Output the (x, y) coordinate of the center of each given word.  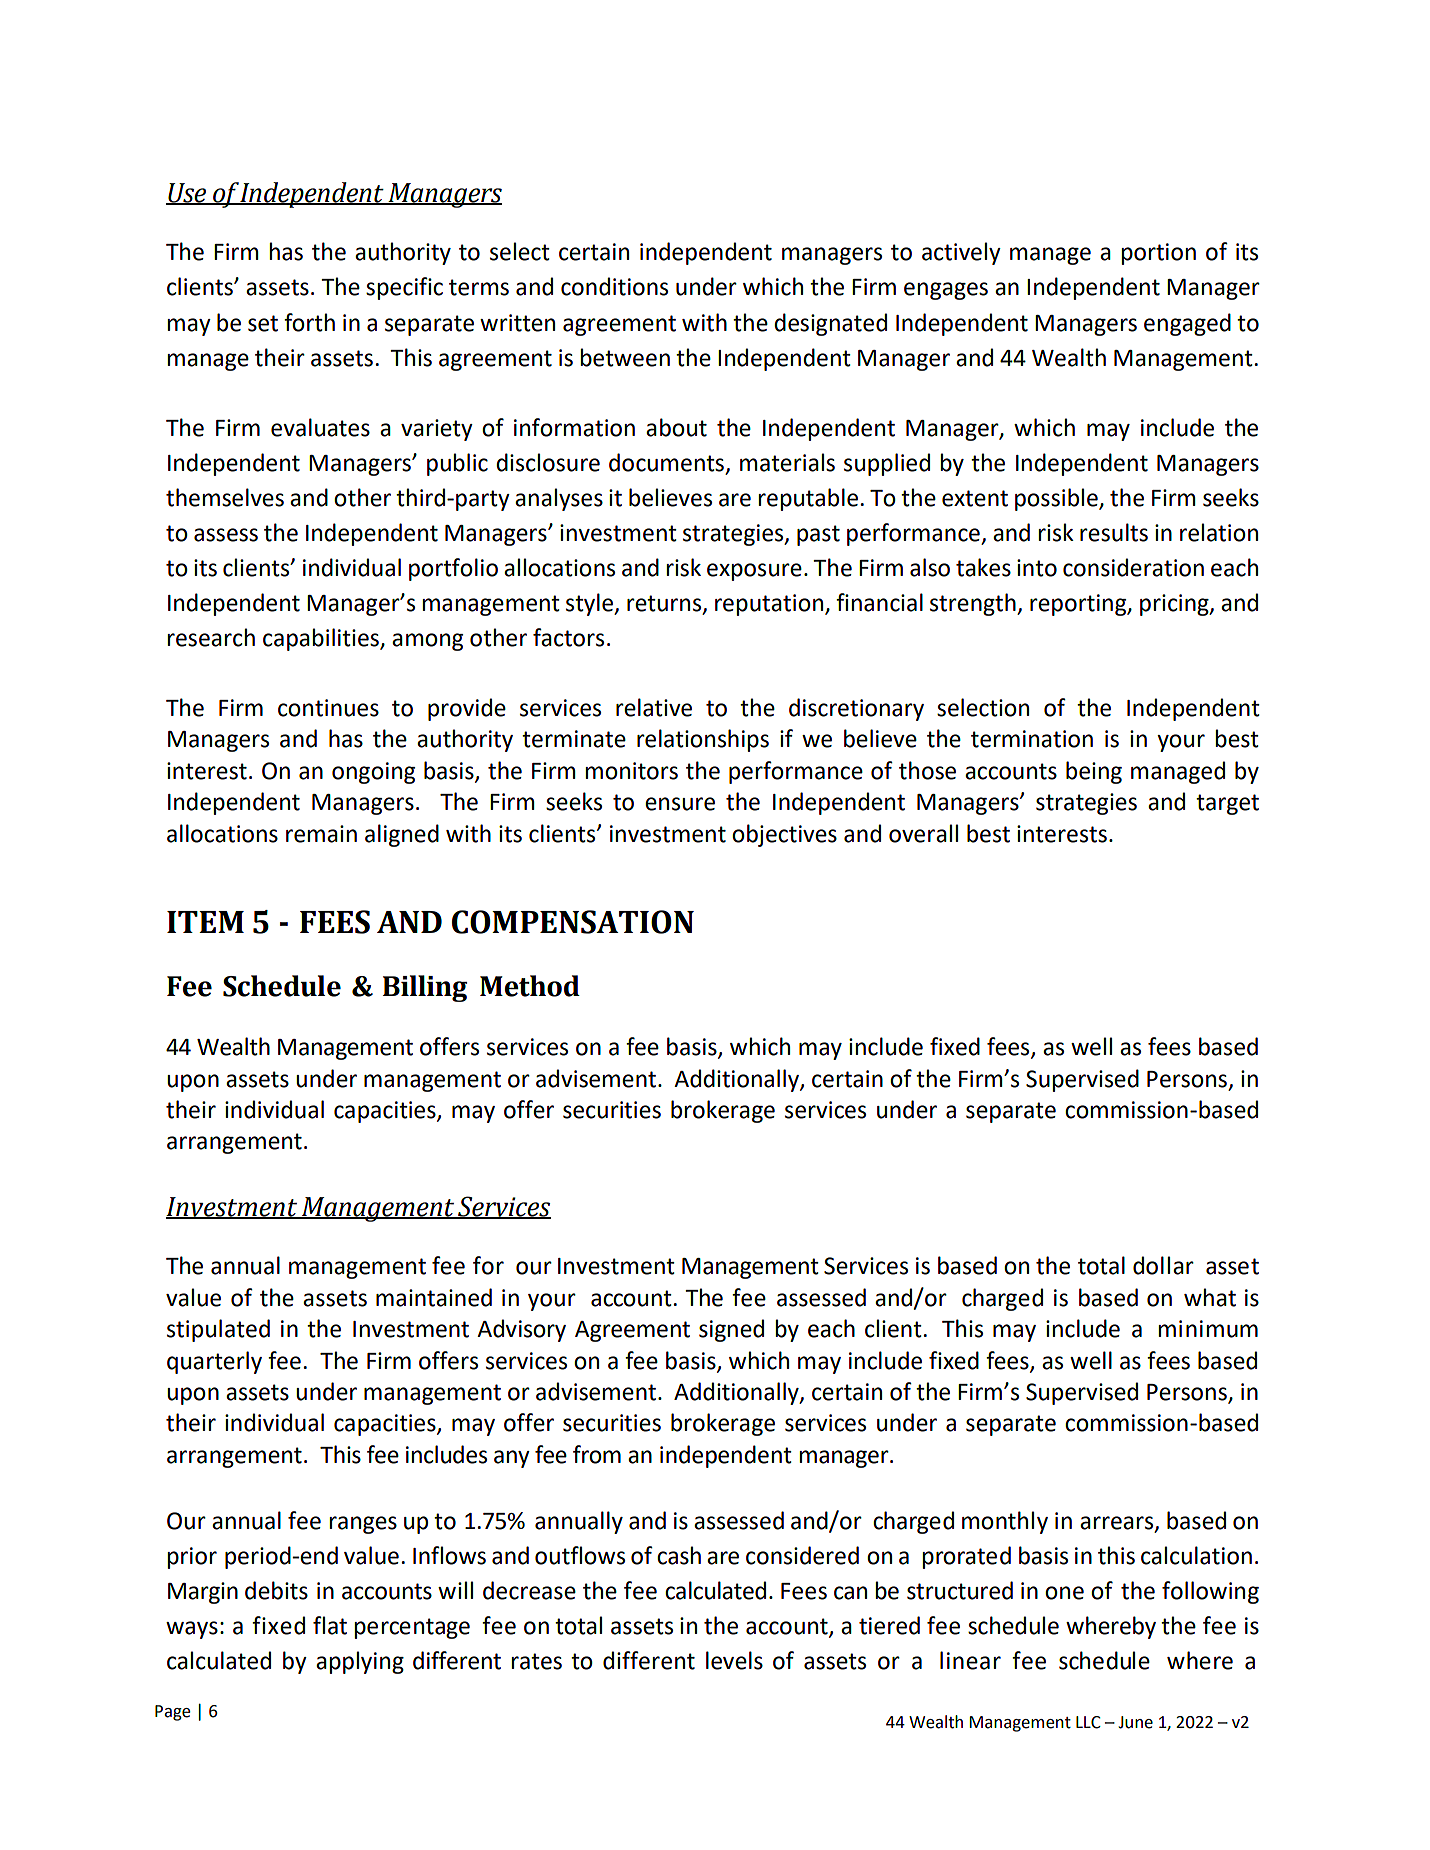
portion (1158, 254)
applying (360, 1662)
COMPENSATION (573, 922)
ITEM (205, 922)
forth (309, 322)
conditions (614, 286)
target (1227, 804)
